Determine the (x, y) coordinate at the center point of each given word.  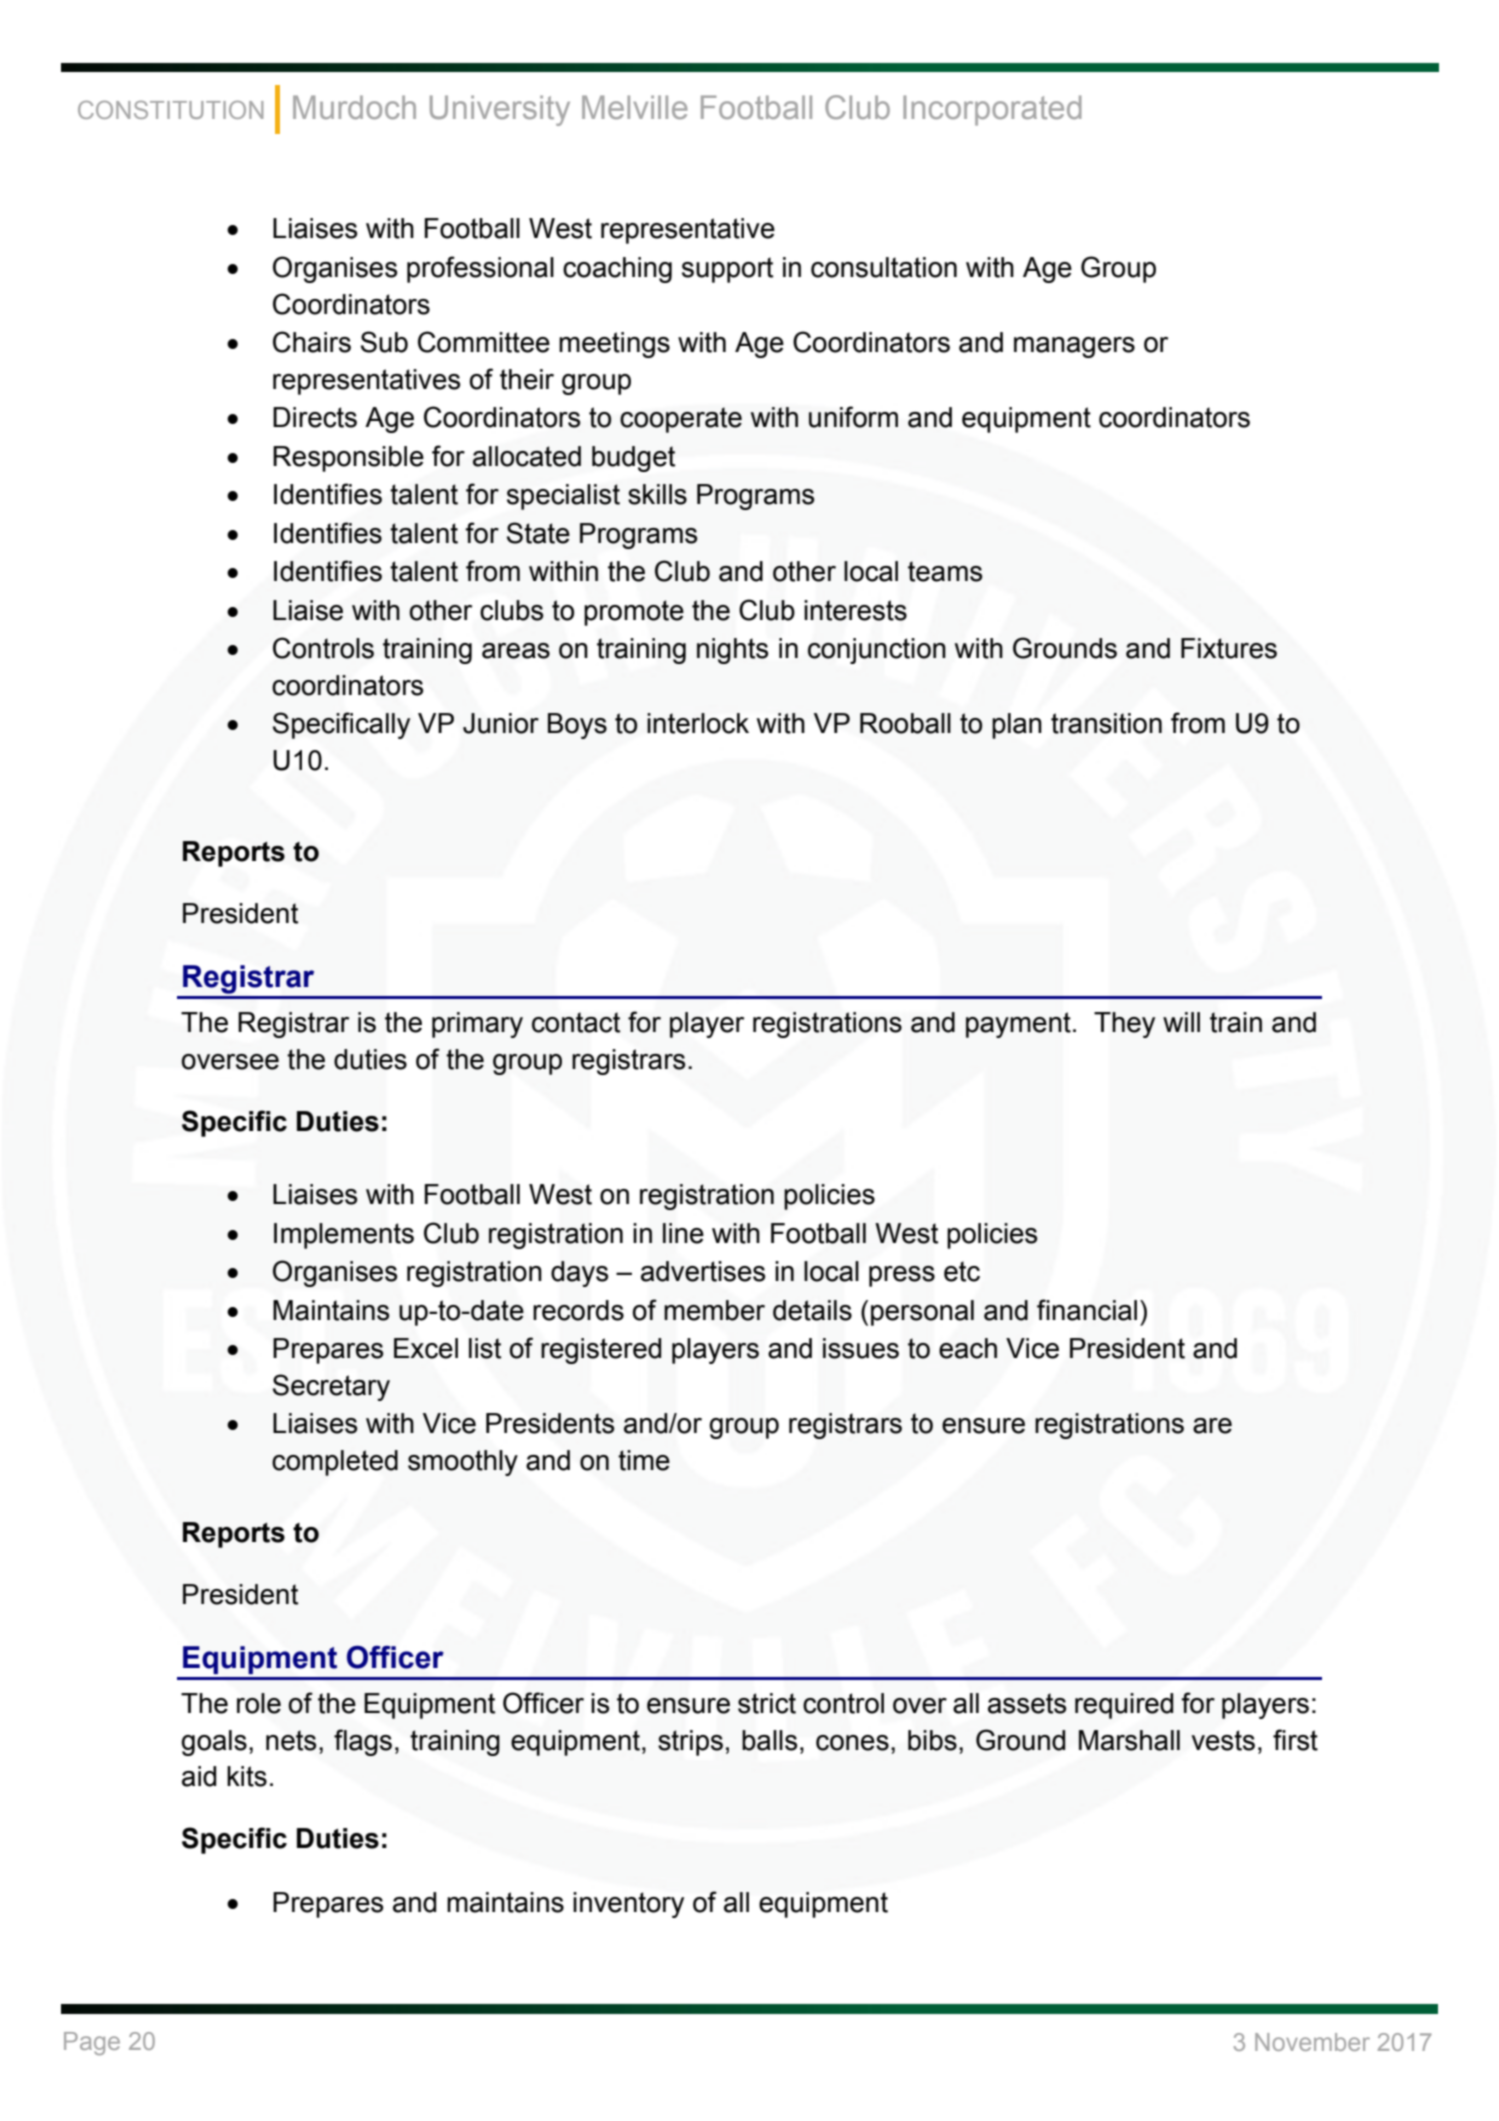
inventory (628, 1905)
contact (576, 1022)
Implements (344, 1236)
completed (335, 1463)
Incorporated (992, 110)
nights (732, 651)
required (1124, 1706)
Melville (635, 107)
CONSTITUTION (170, 109)
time (644, 1460)
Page (92, 2043)
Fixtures (1229, 648)
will (1181, 1022)
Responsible (348, 459)
